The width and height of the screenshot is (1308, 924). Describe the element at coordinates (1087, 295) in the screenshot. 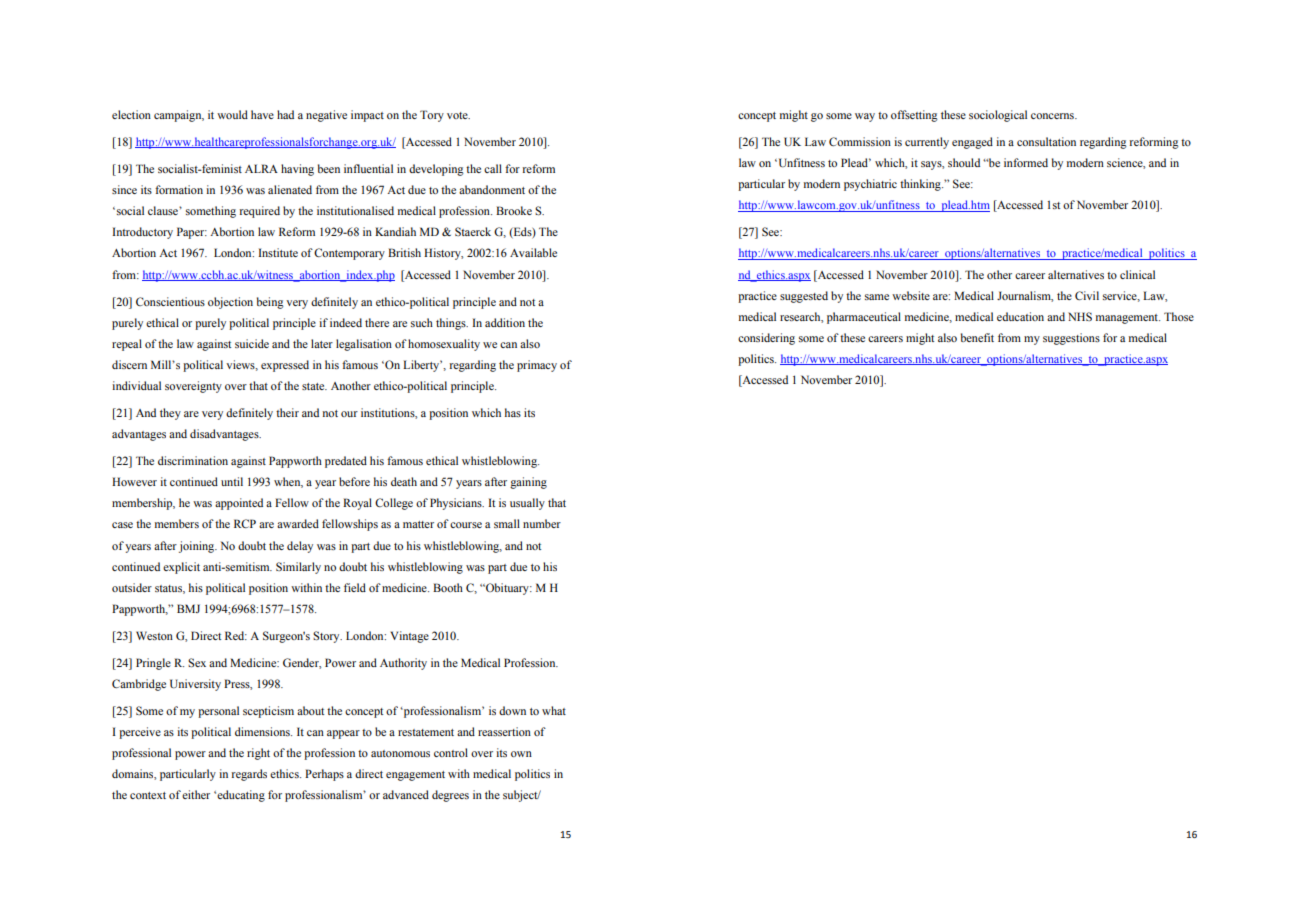

I see `Civil` at that location.
